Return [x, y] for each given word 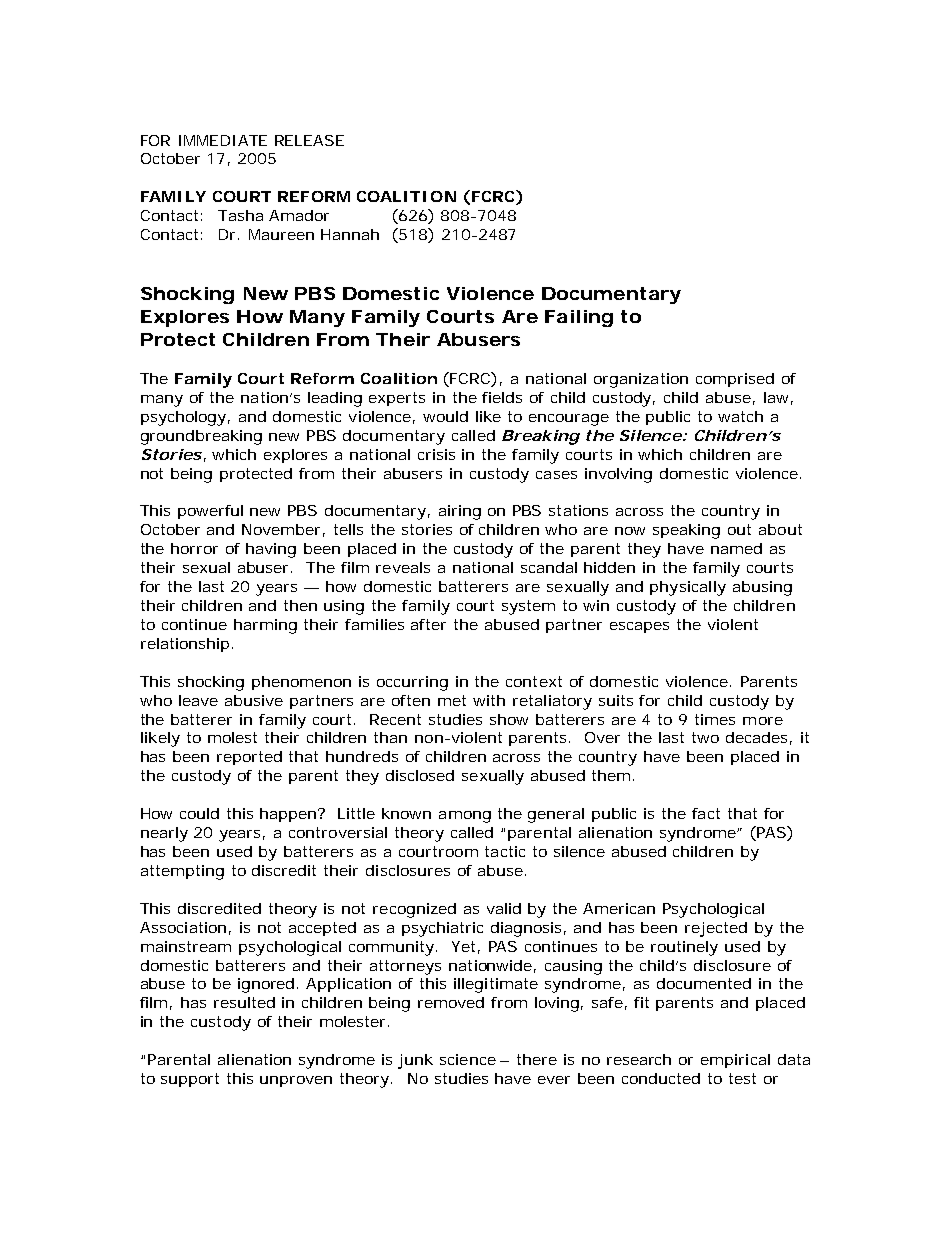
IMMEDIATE [223, 140]
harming [265, 626]
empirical [735, 1061]
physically [688, 588]
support [190, 1080]
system [528, 607]
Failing [579, 318]
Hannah [350, 234]
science [468, 1059]
